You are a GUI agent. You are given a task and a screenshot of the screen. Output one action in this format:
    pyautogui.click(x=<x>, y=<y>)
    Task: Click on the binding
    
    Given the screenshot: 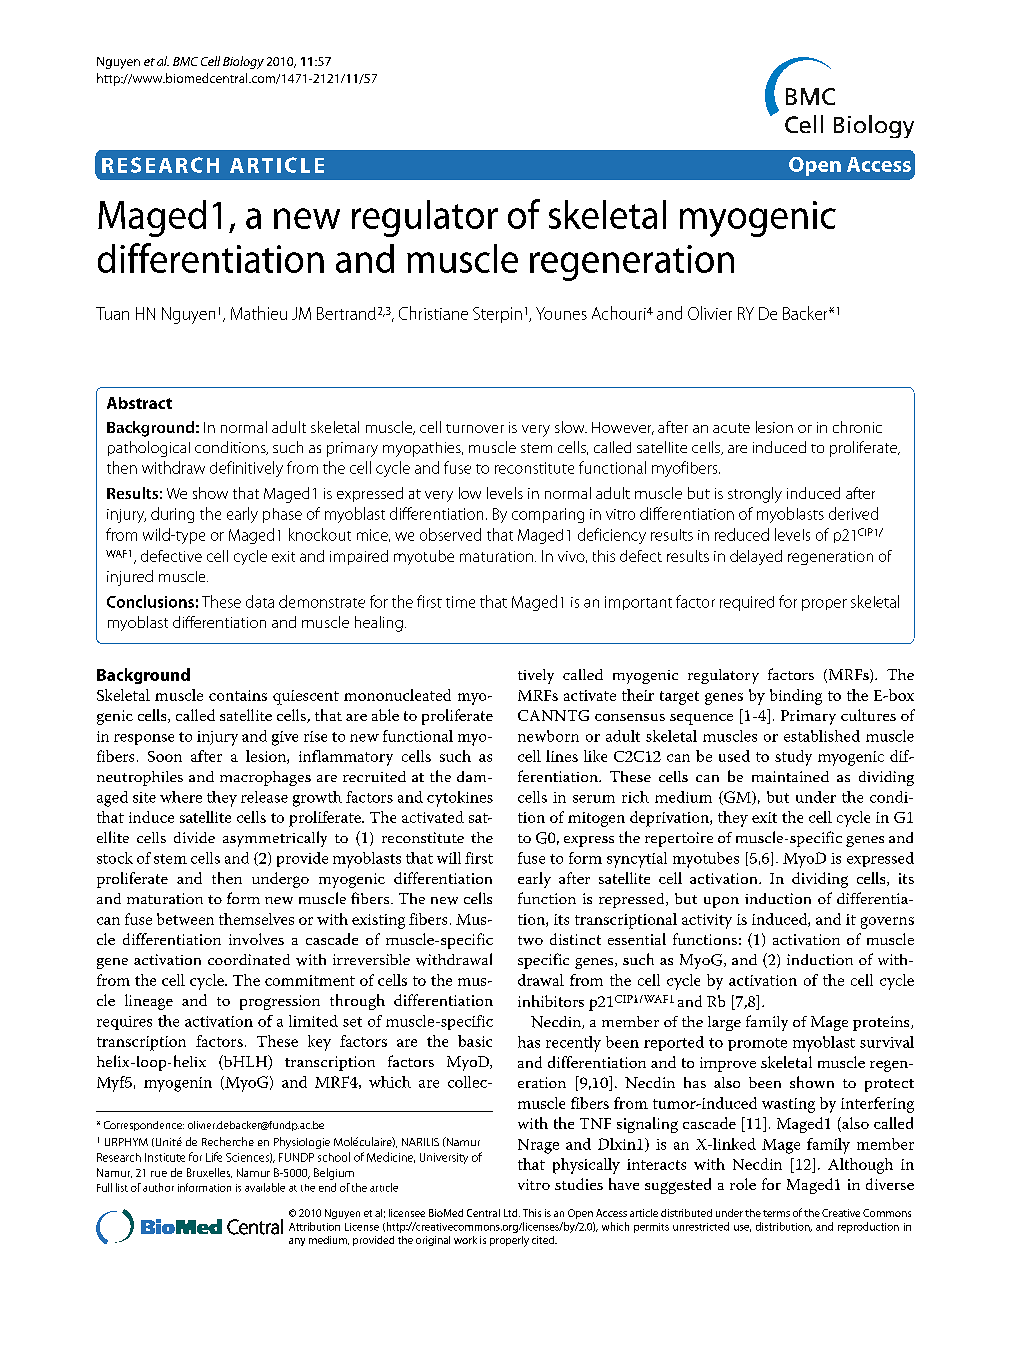 What is the action you would take?
    pyautogui.click(x=796, y=697)
